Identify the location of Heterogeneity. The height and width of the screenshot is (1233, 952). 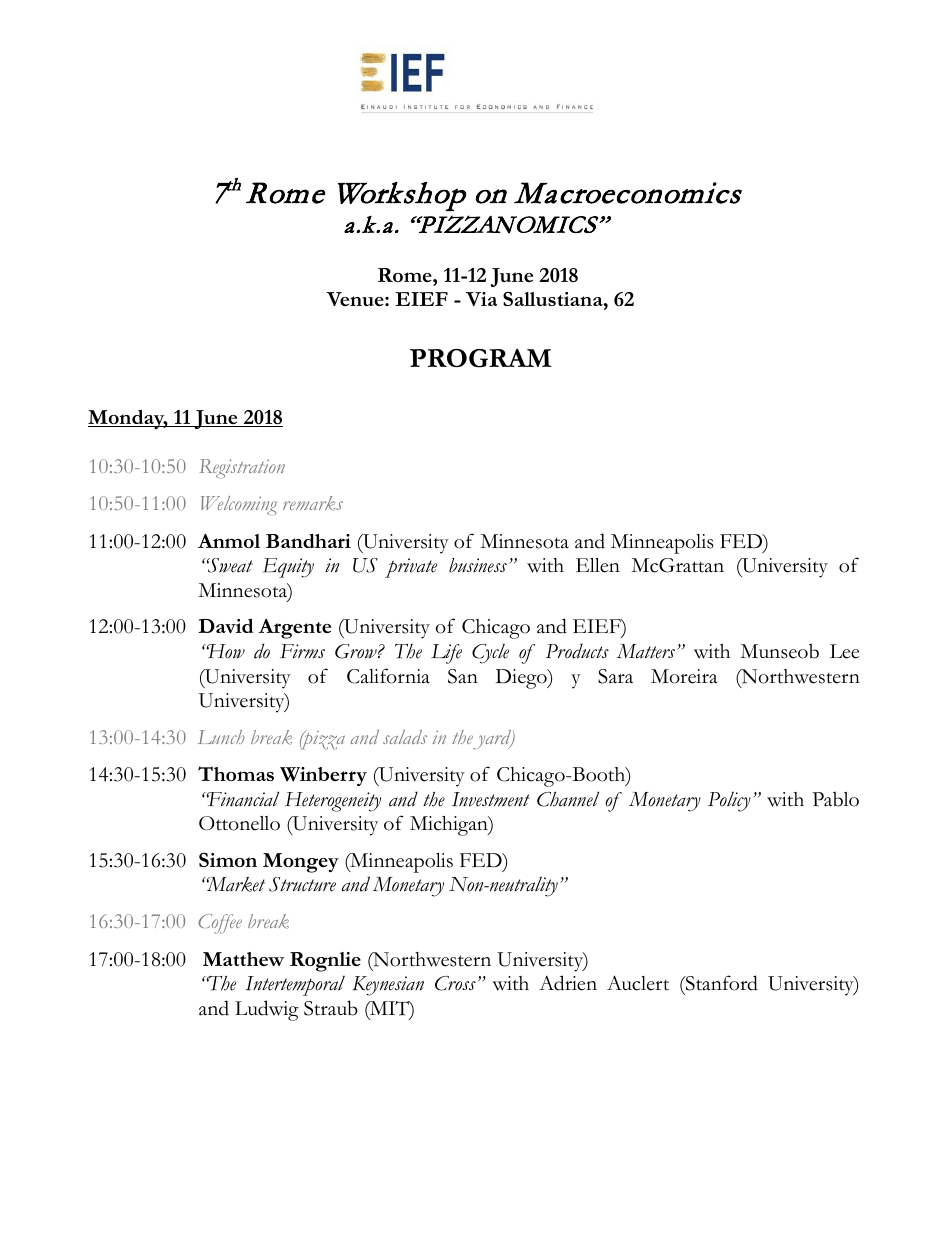
(333, 802).
